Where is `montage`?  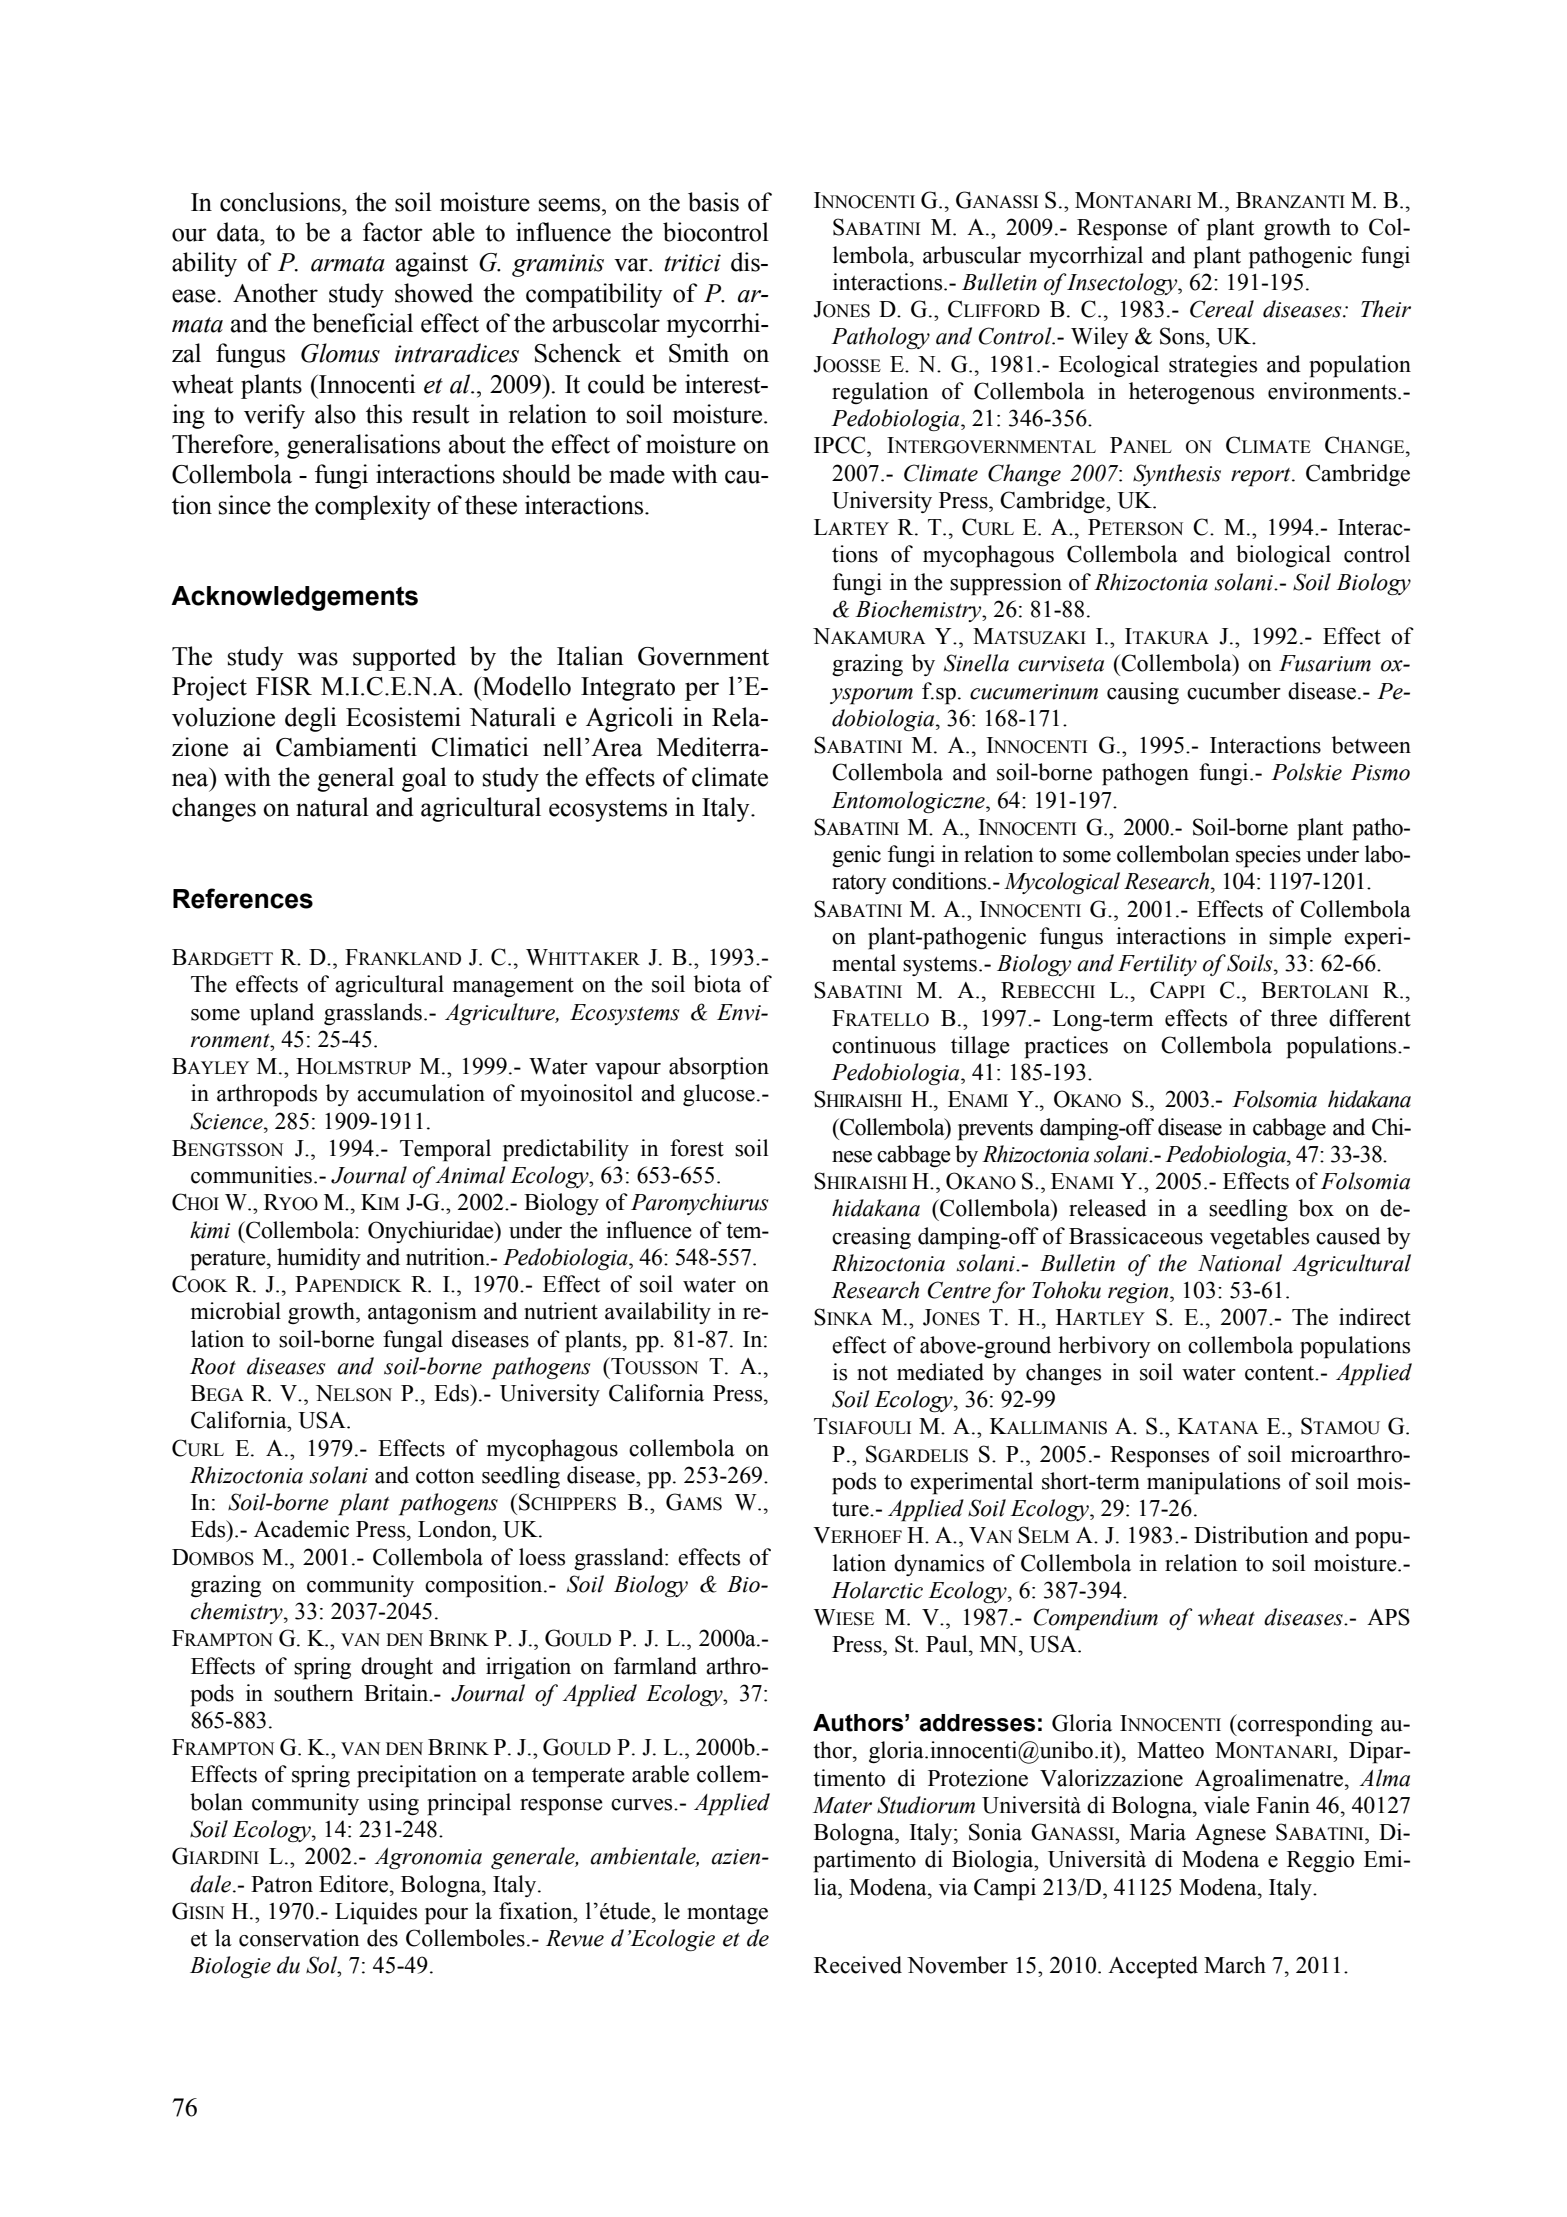
montage is located at coordinates (727, 1914).
